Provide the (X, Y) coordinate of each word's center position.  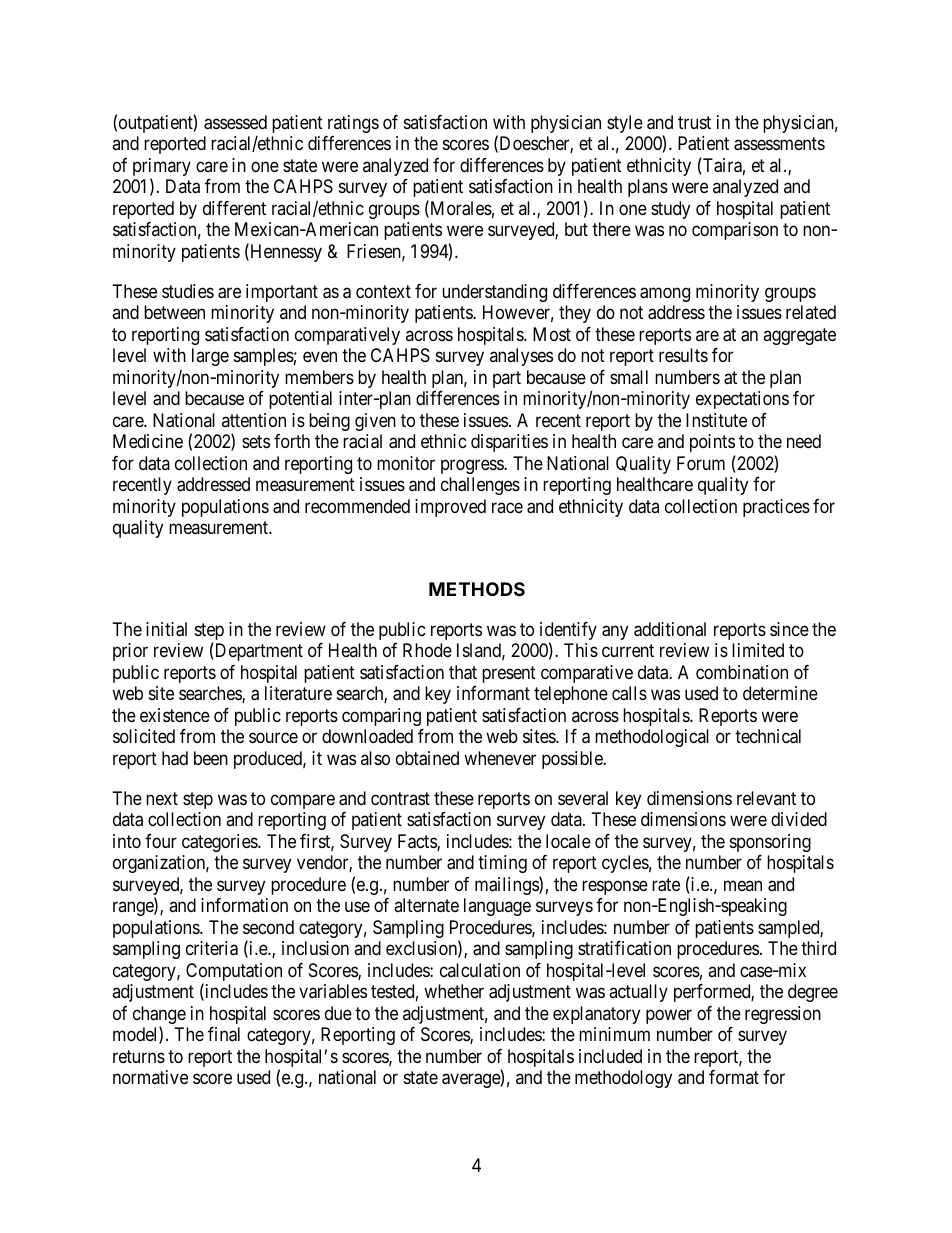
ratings (353, 124)
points (712, 443)
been (211, 758)
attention (254, 420)
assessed (235, 122)
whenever (500, 758)
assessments (779, 144)
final (224, 1034)
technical (768, 736)
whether (454, 991)
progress (473, 466)
